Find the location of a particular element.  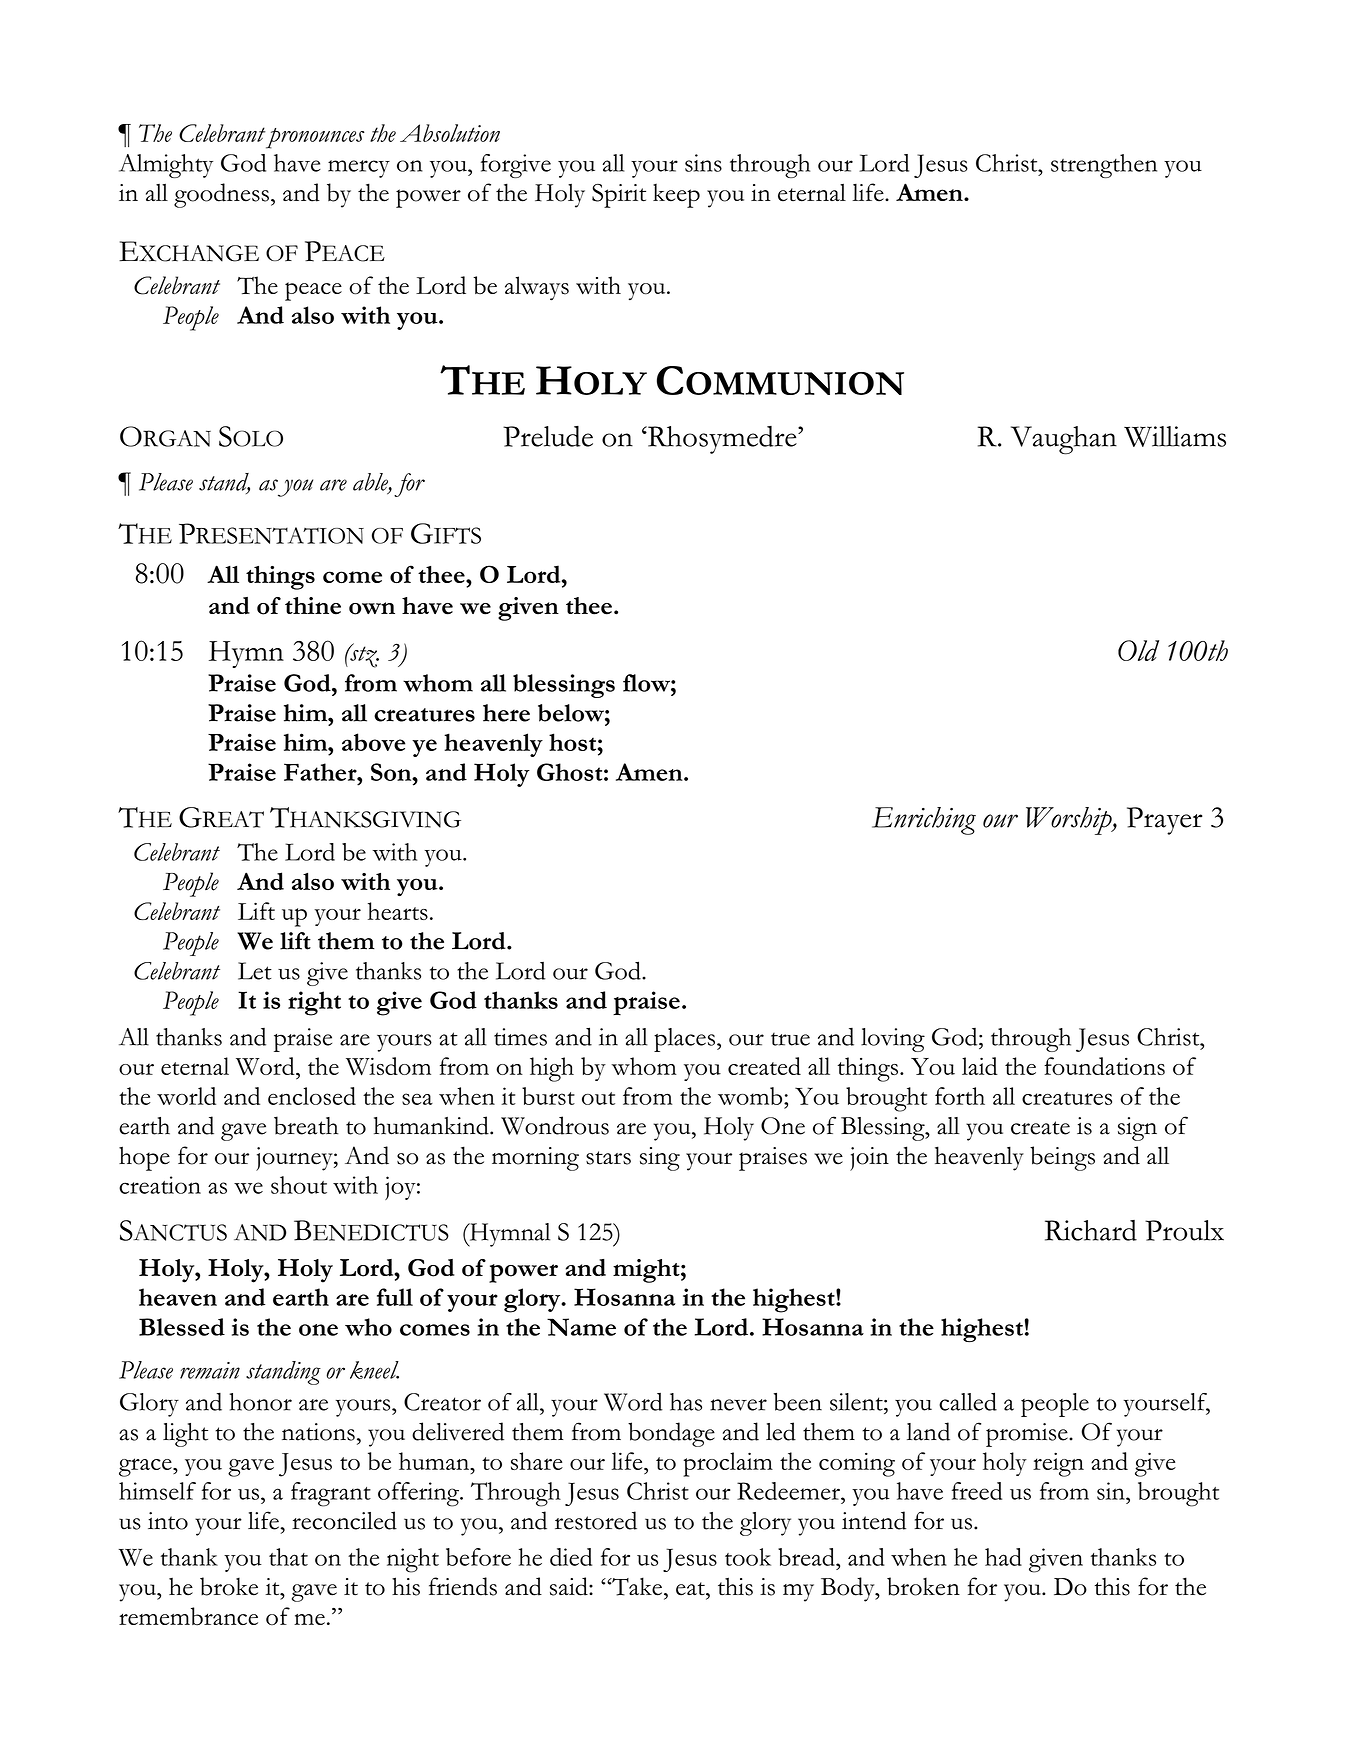

had is located at coordinates (1003, 1557).
